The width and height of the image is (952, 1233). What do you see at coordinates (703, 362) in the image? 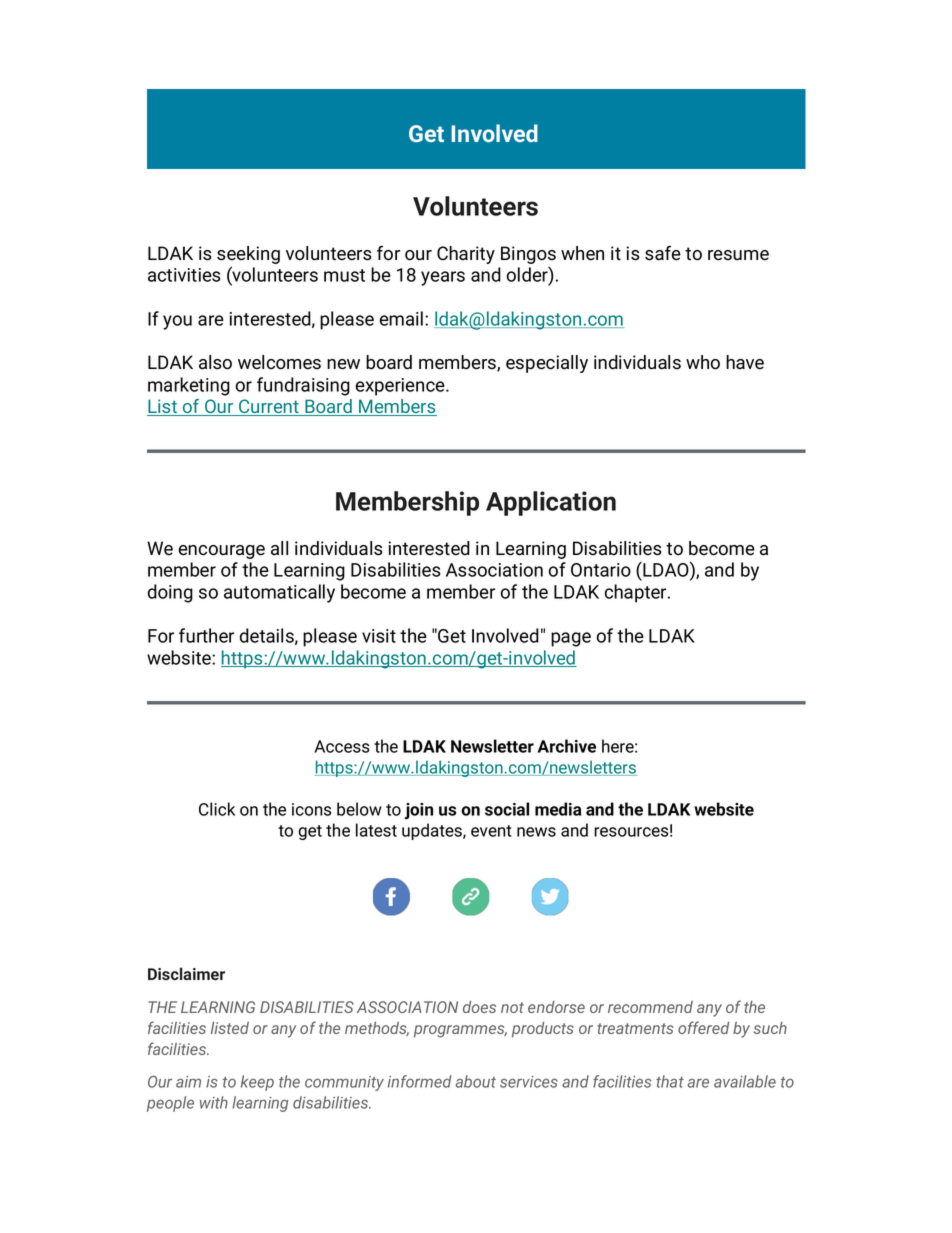
I see `who` at bounding box center [703, 362].
